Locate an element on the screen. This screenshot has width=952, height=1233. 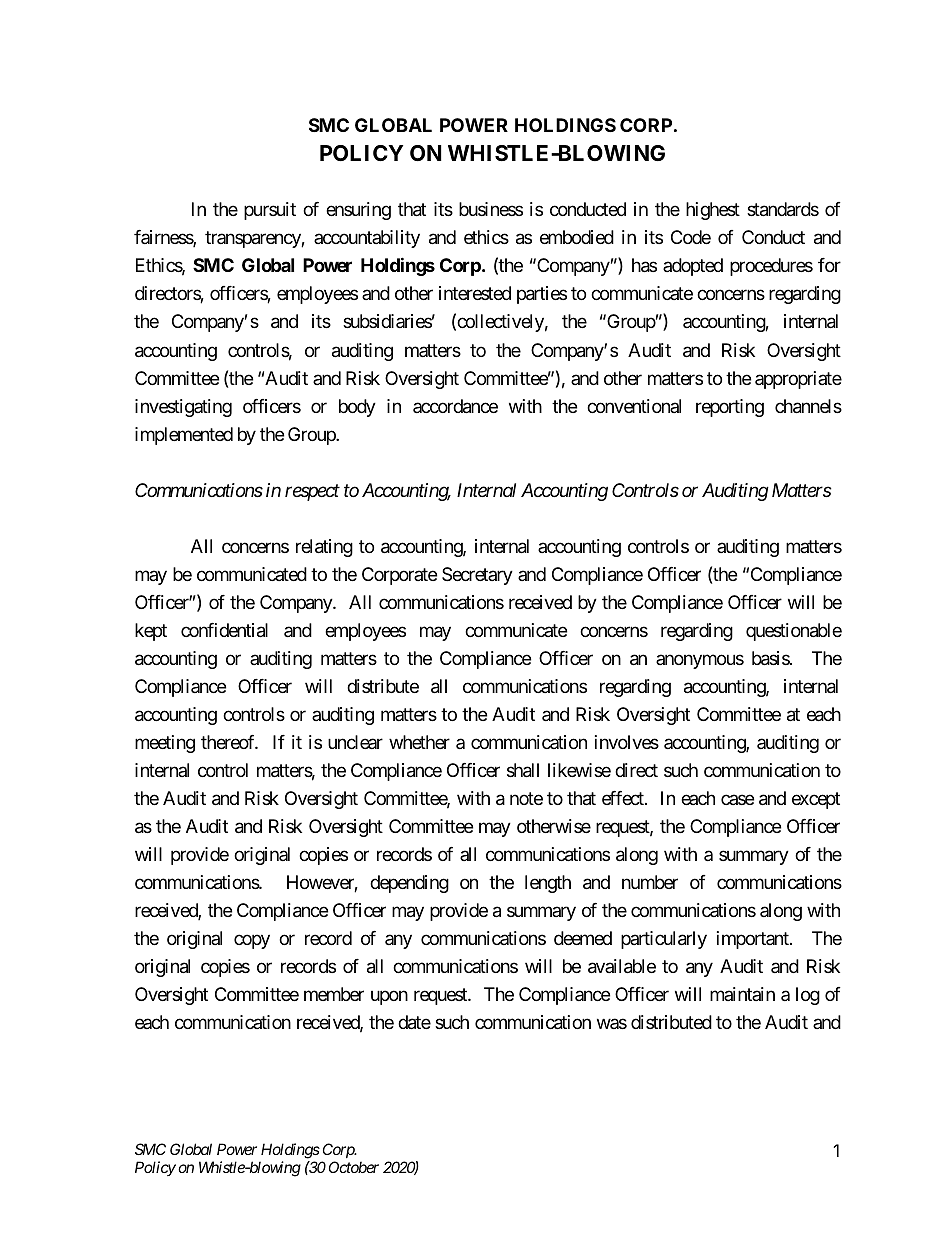
procedures is located at coordinates (771, 267).
